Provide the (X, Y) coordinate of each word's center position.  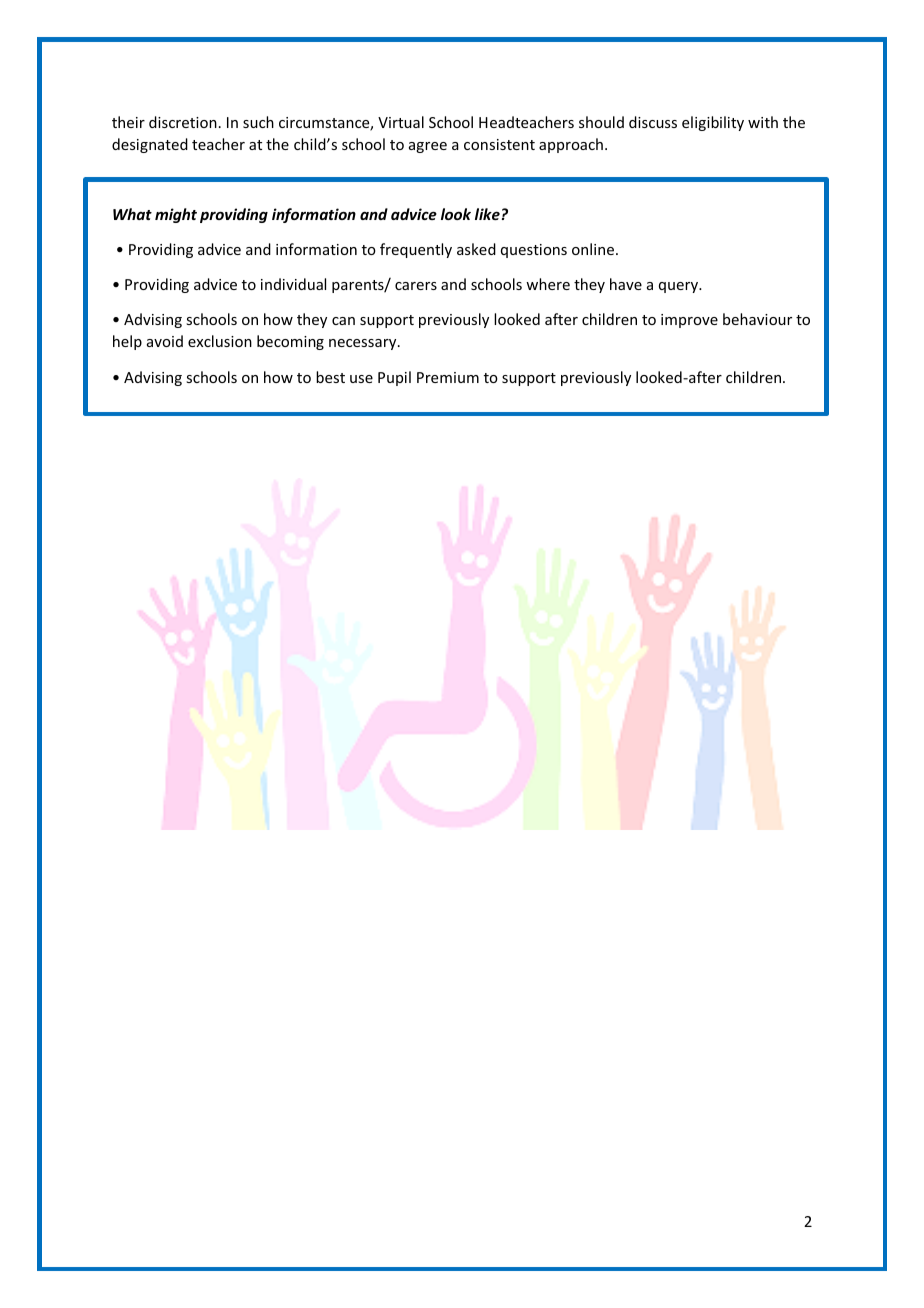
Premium (448, 377)
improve (689, 321)
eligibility (713, 123)
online (594, 249)
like (487, 214)
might (176, 215)
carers (416, 286)
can (343, 321)
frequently (416, 250)
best (330, 377)
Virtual (401, 122)
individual (293, 284)
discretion (183, 122)
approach (571, 145)
